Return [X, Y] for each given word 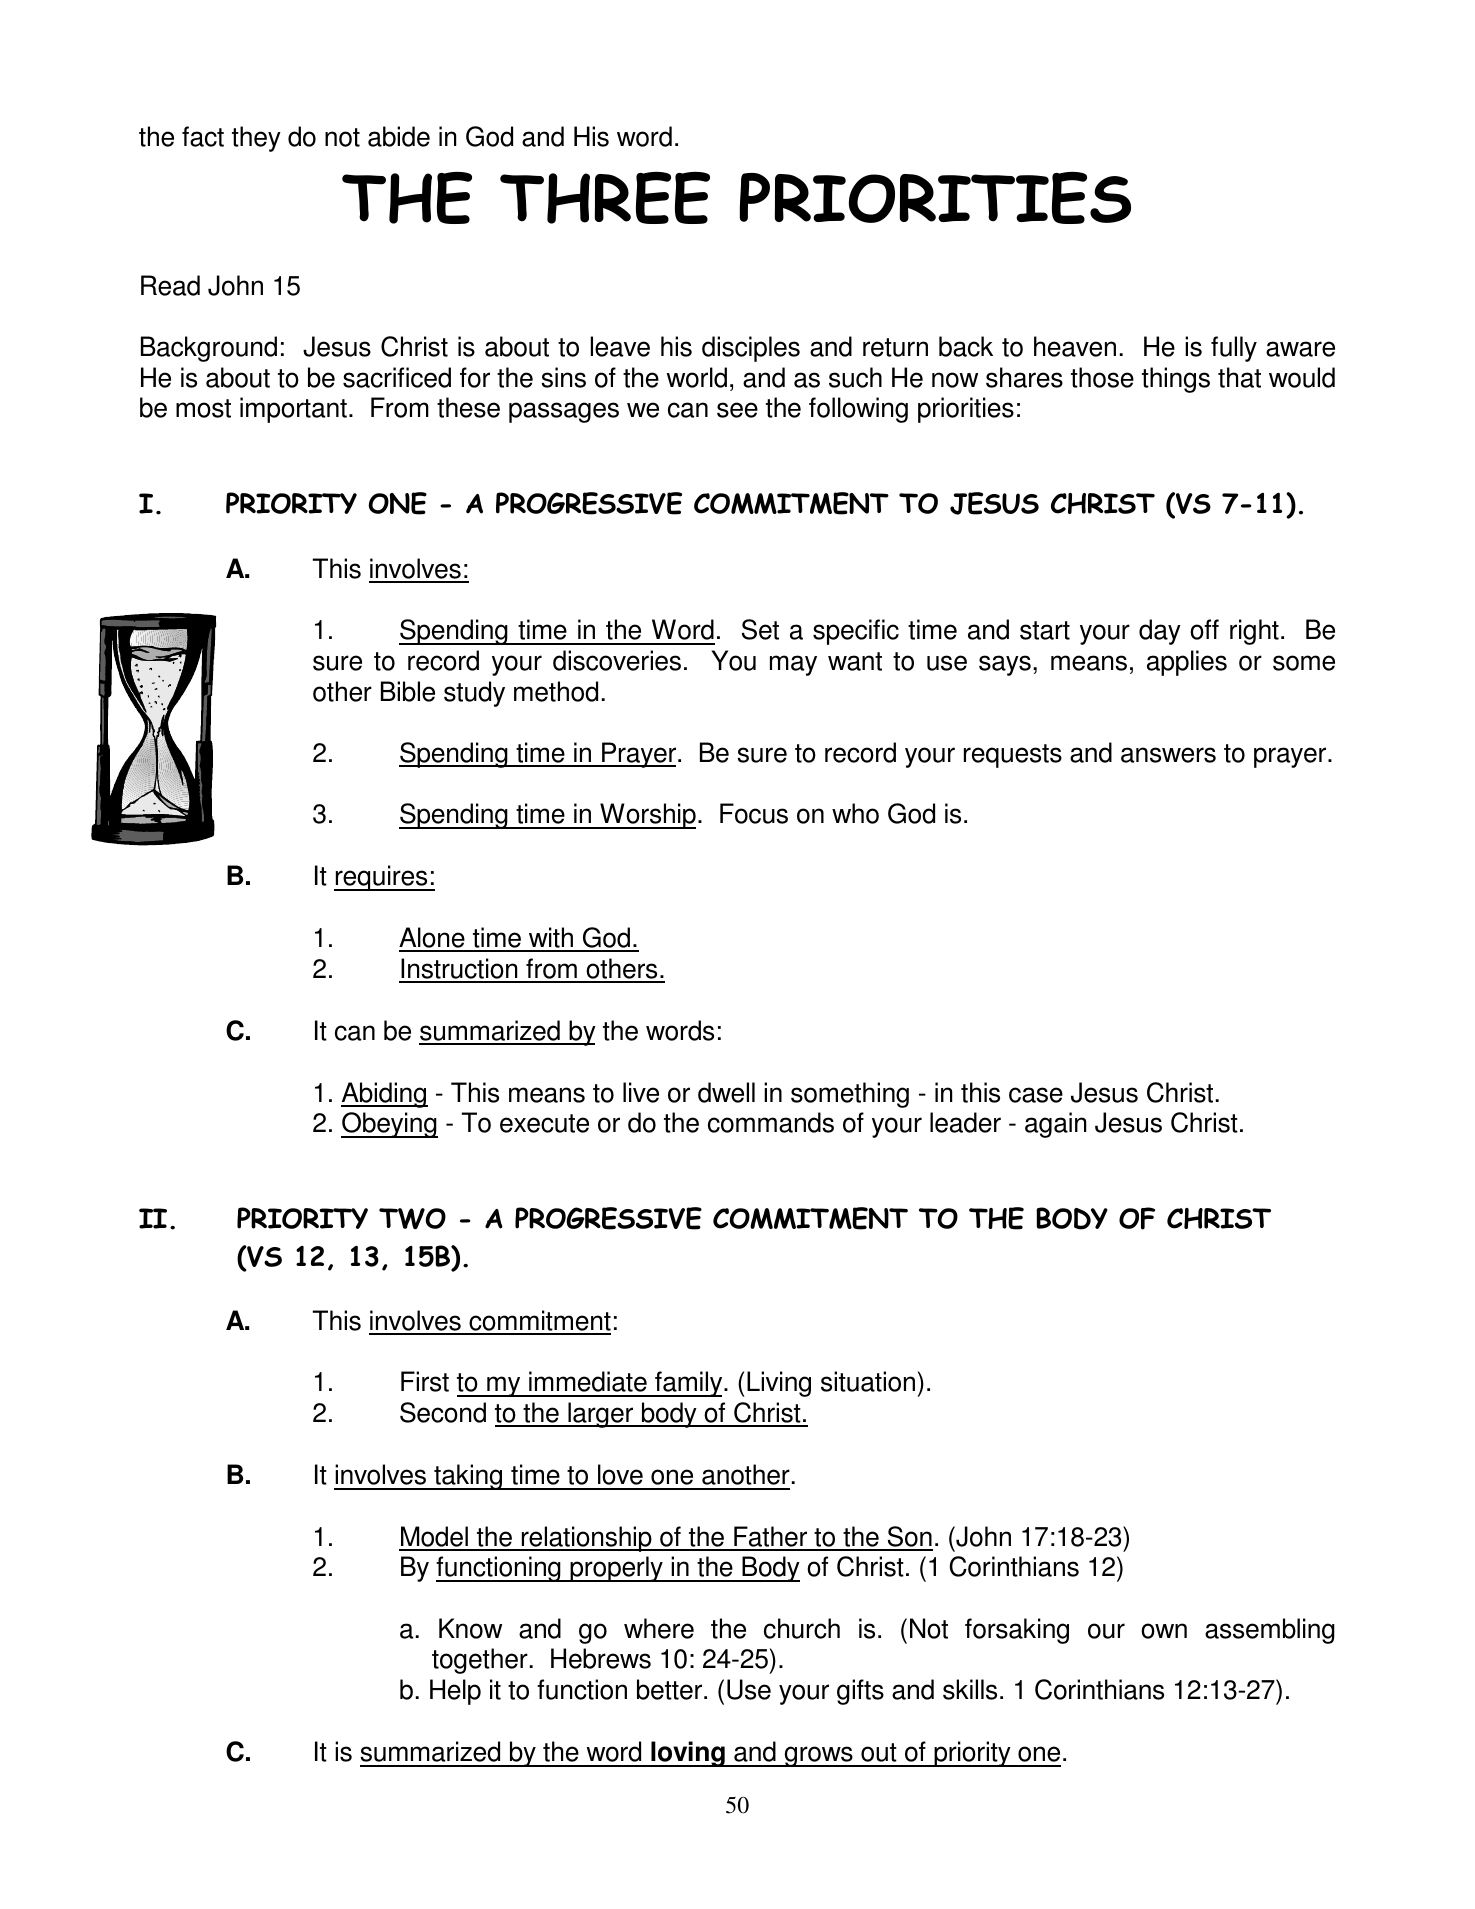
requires [382, 878]
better [671, 1689]
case [1036, 1095]
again [1055, 1125]
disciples [751, 349]
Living [779, 1384]
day [1160, 632]
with [551, 939]
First [425, 1381]
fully [1234, 349]
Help [455, 1692]
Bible [408, 691]
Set [760, 629]
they [256, 139]
